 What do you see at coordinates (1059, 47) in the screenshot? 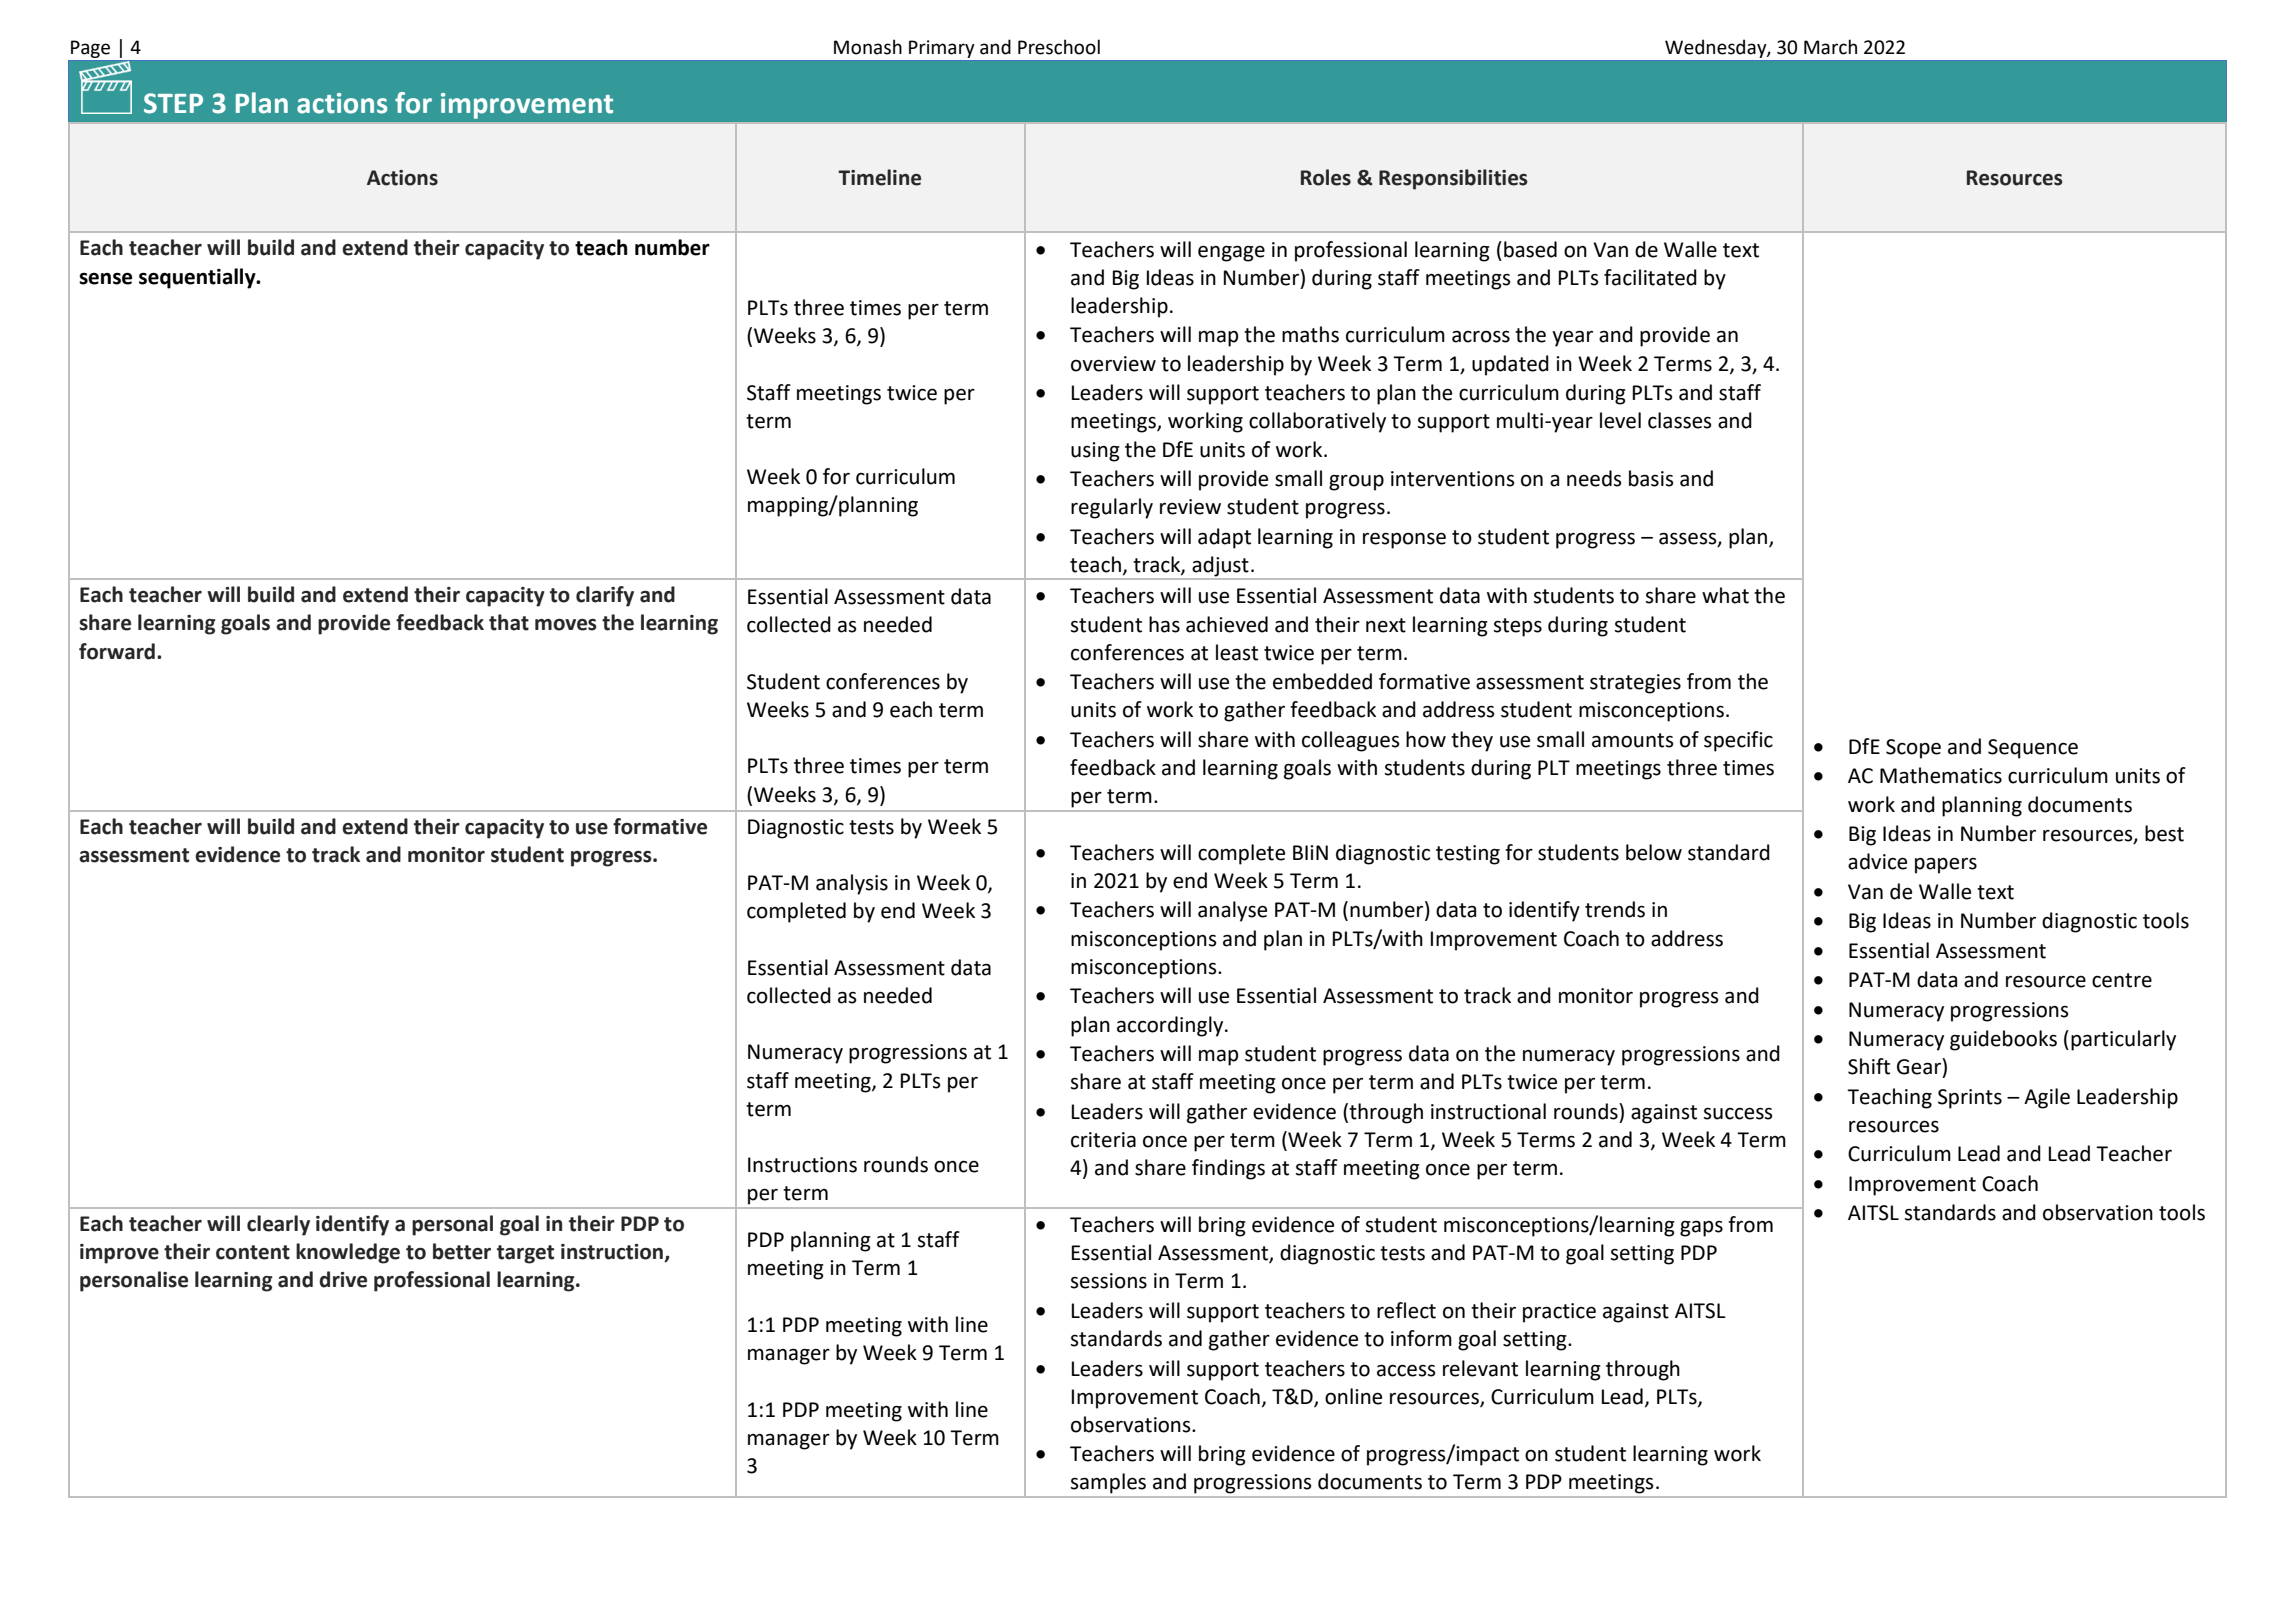
I see `Preschool` at bounding box center [1059, 47].
